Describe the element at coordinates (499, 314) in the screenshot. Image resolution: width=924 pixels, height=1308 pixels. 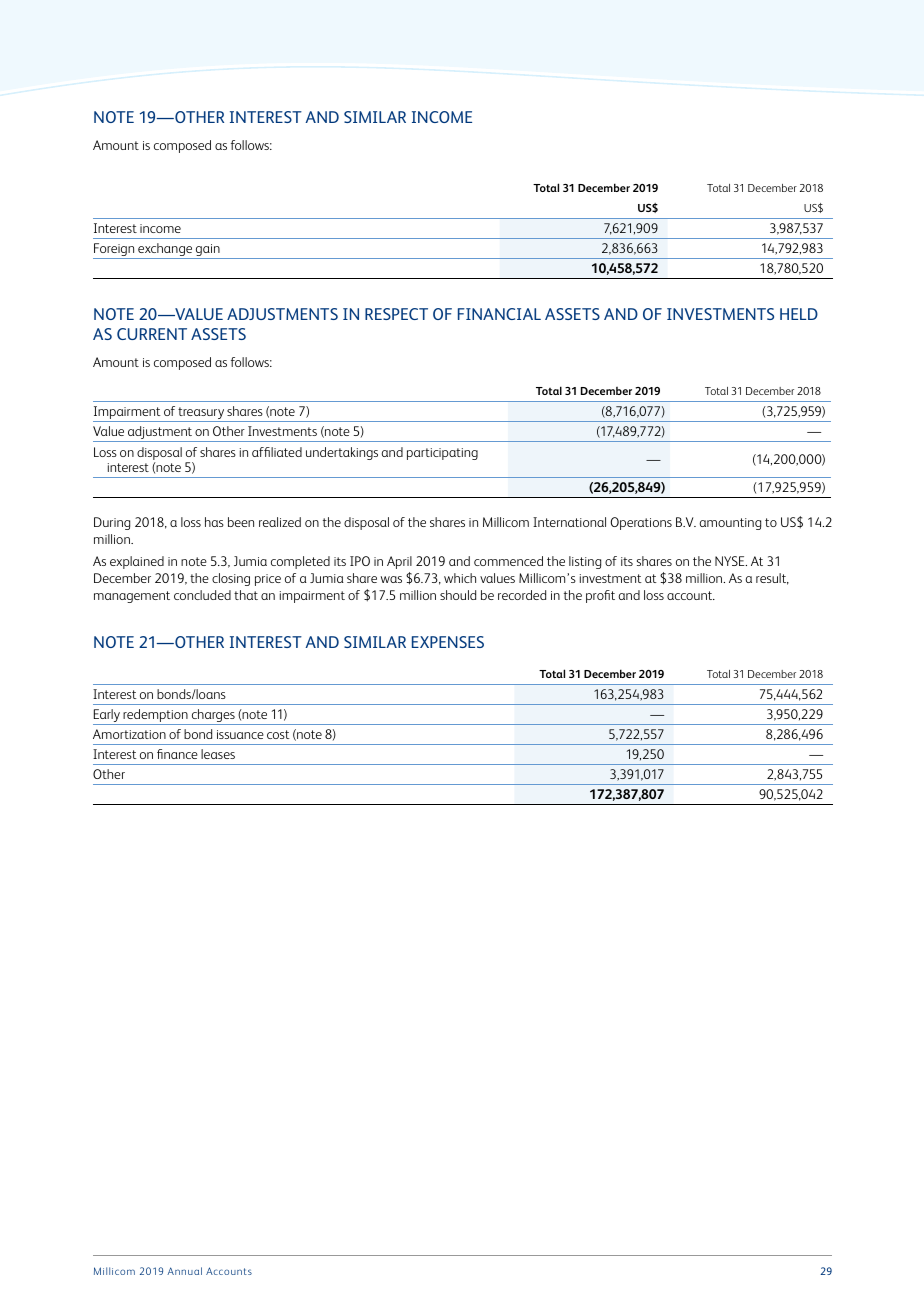
I see `FINANCIAL` at that location.
